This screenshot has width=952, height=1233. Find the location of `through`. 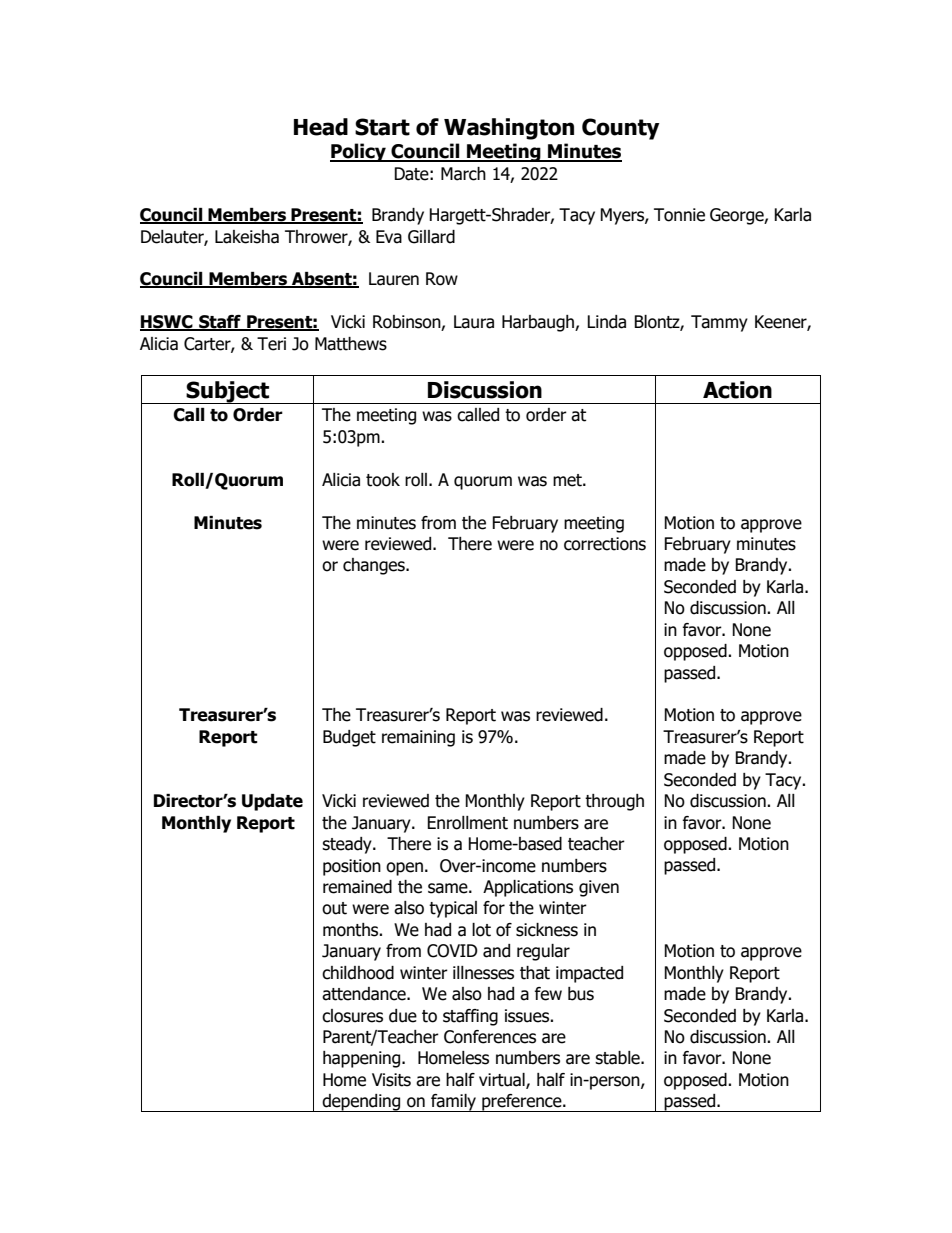

through is located at coordinates (614, 802).
